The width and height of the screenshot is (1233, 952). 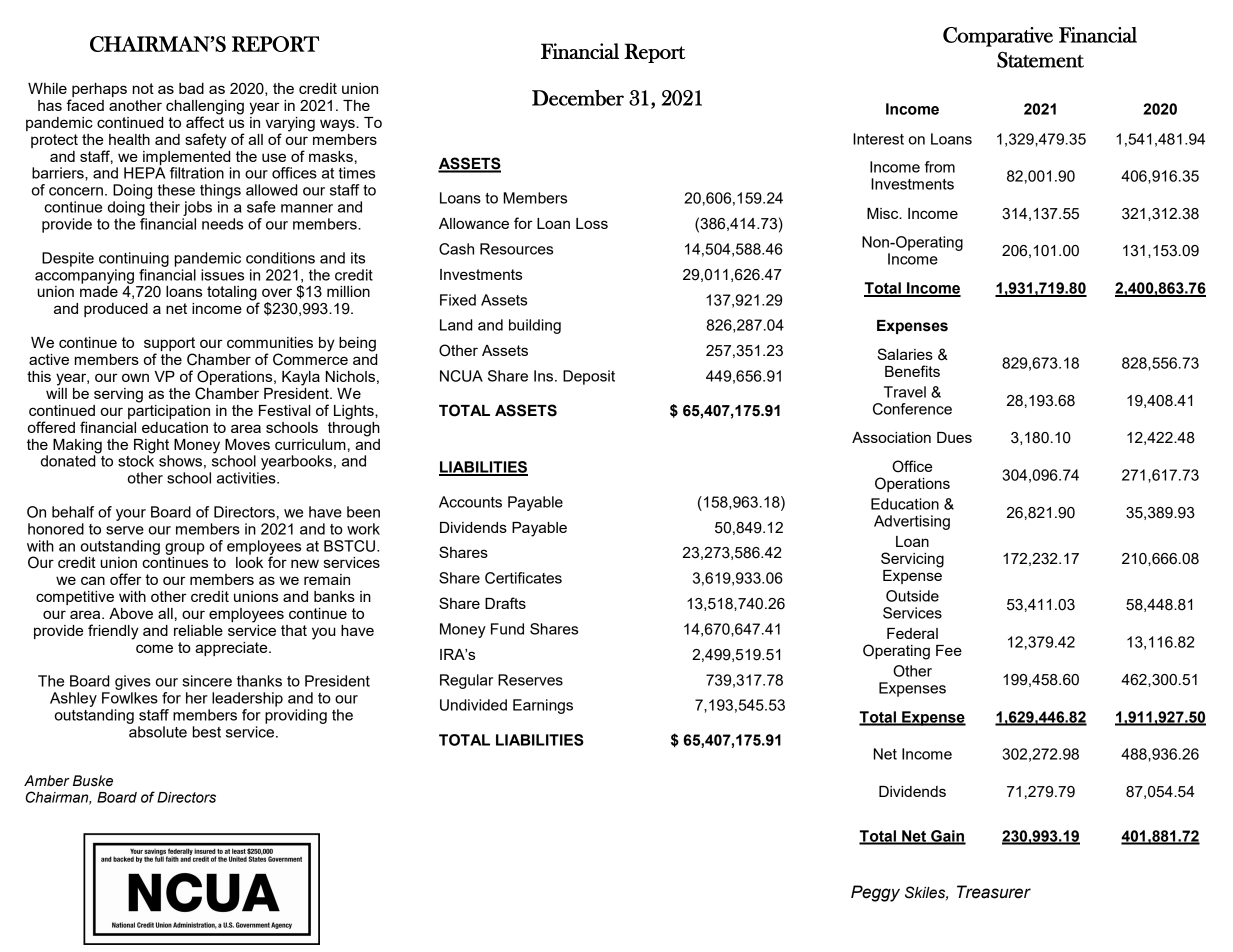 What do you see at coordinates (191, 88) in the screenshot?
I see `bad` at bounding box center [191, 88].
